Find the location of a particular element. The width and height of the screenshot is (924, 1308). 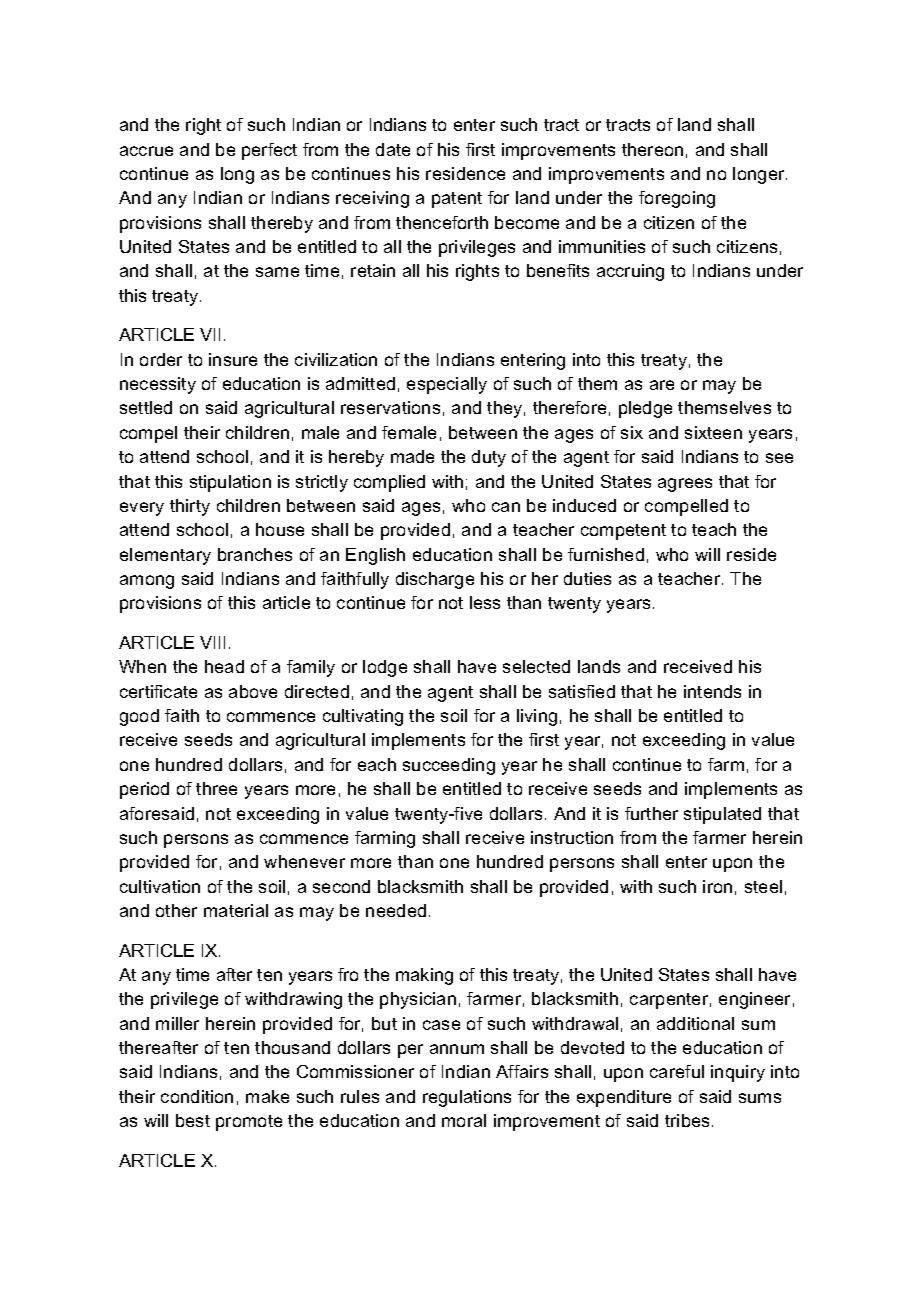

succeeding is located at coordinates (449, 766).
